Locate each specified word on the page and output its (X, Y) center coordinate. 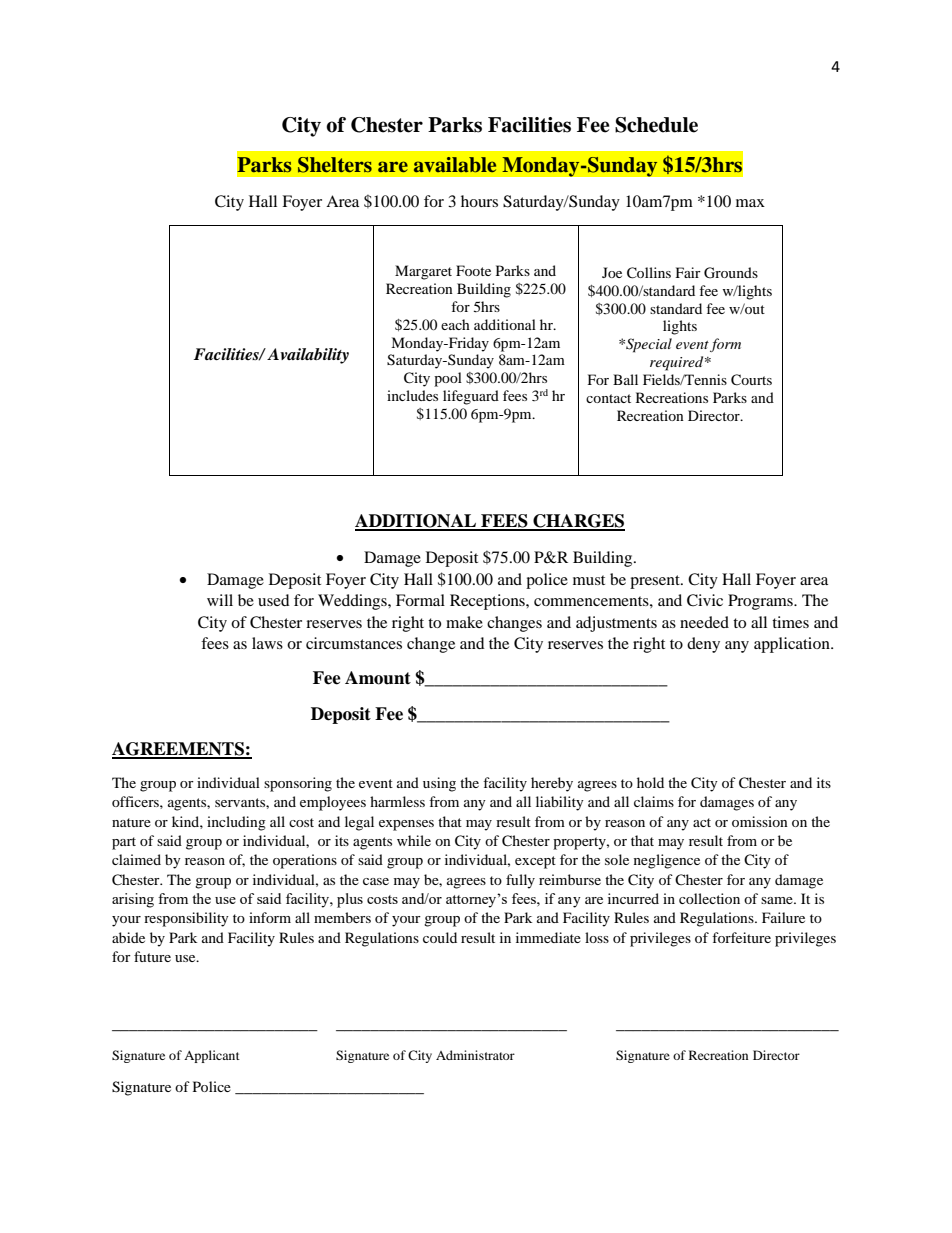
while (414, 840)
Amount (378, 678)
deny (703, 645)
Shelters (335, 165)
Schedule (656, 125)
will (220, 600)
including (236, 823)
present (656, 582)
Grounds (731, 273)
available (455, 165)
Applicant (212, 1056)
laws (267, 643)
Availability (308, 356)
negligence (667, 861)
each (455, 324)
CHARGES (578, 522)
